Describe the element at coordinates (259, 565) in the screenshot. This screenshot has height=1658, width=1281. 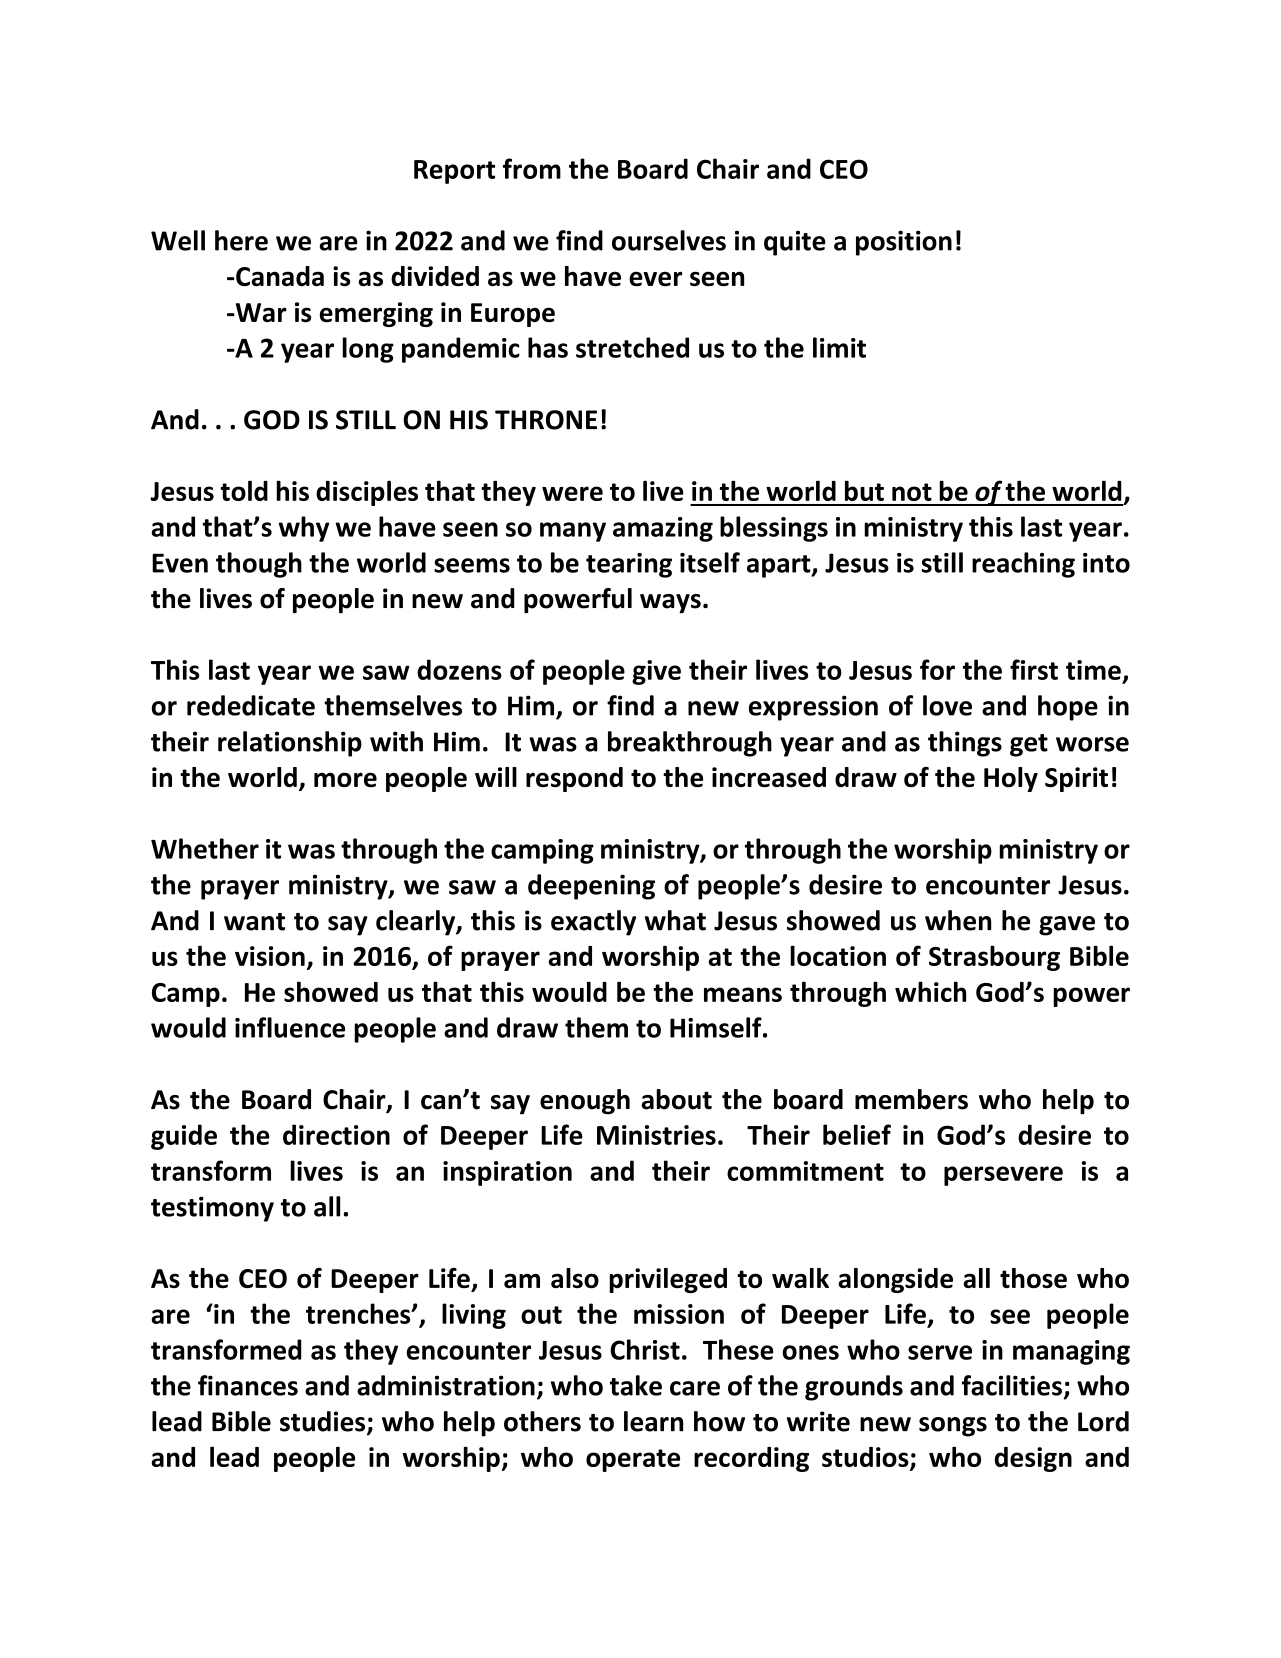
I see `though` at that location.
